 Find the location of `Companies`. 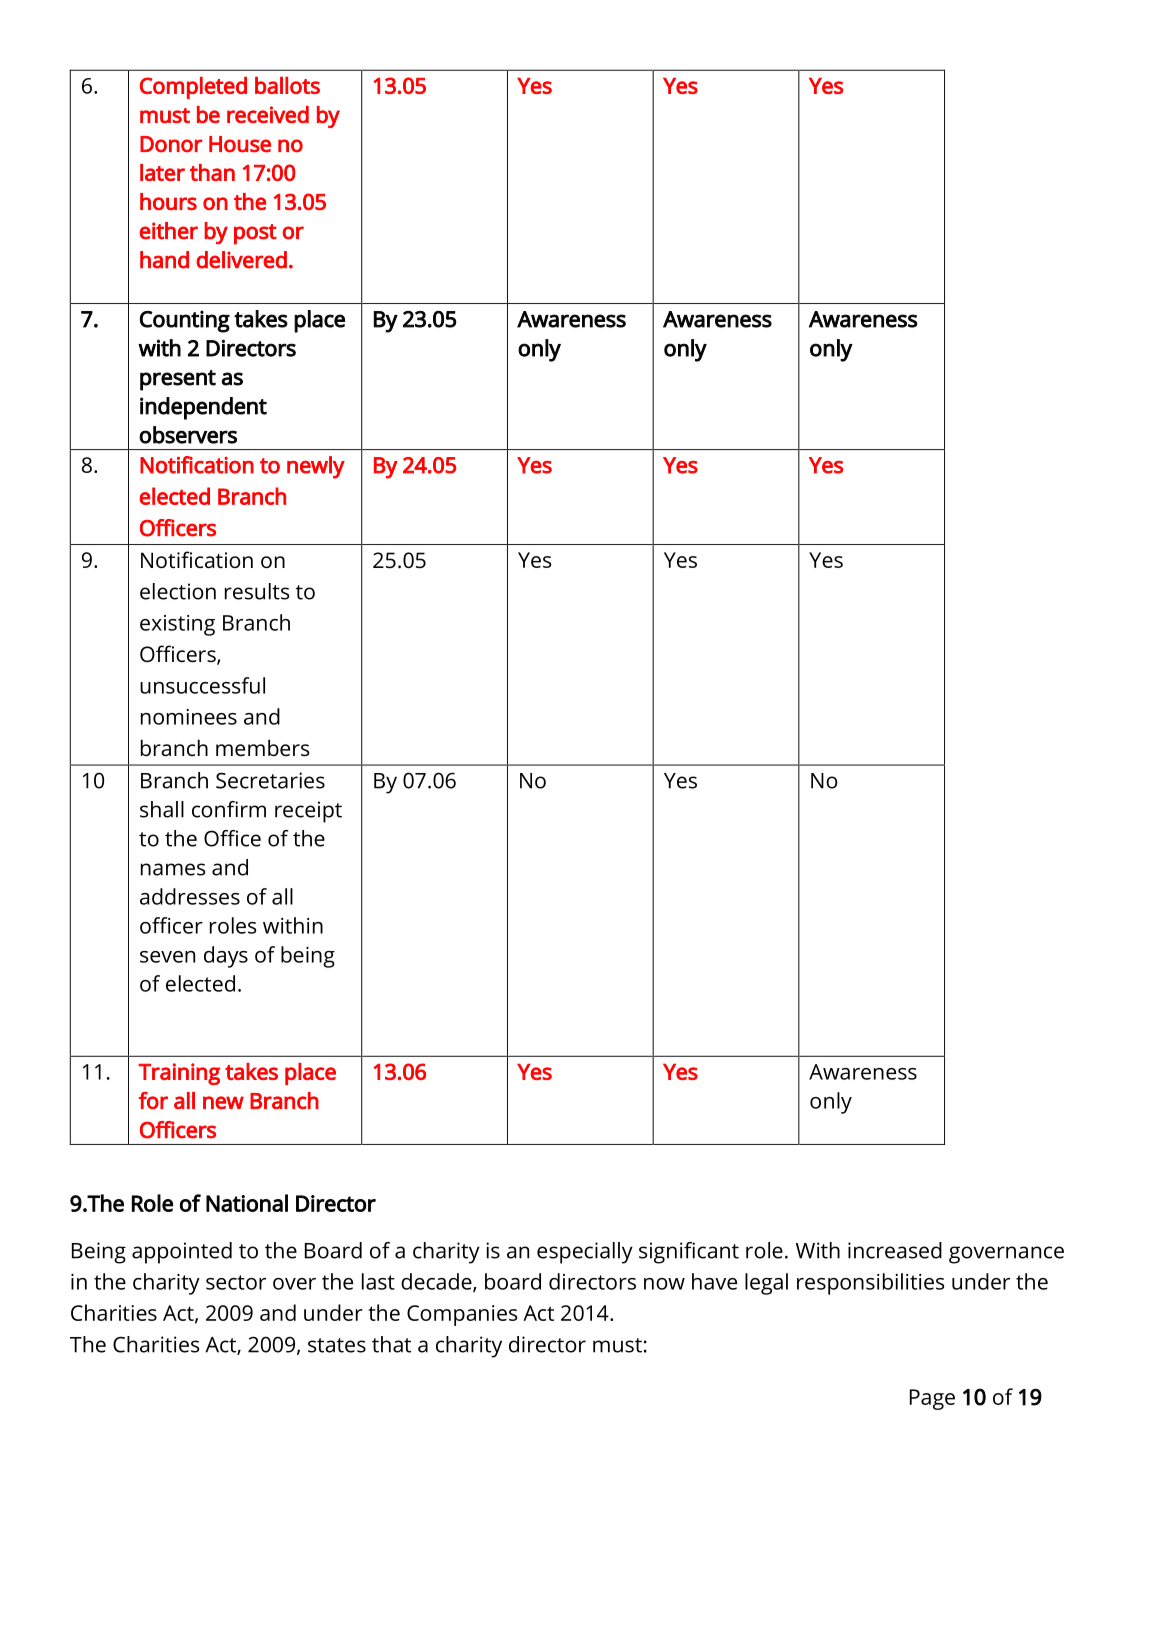

Companies is located at coordinates (462, 1315).
